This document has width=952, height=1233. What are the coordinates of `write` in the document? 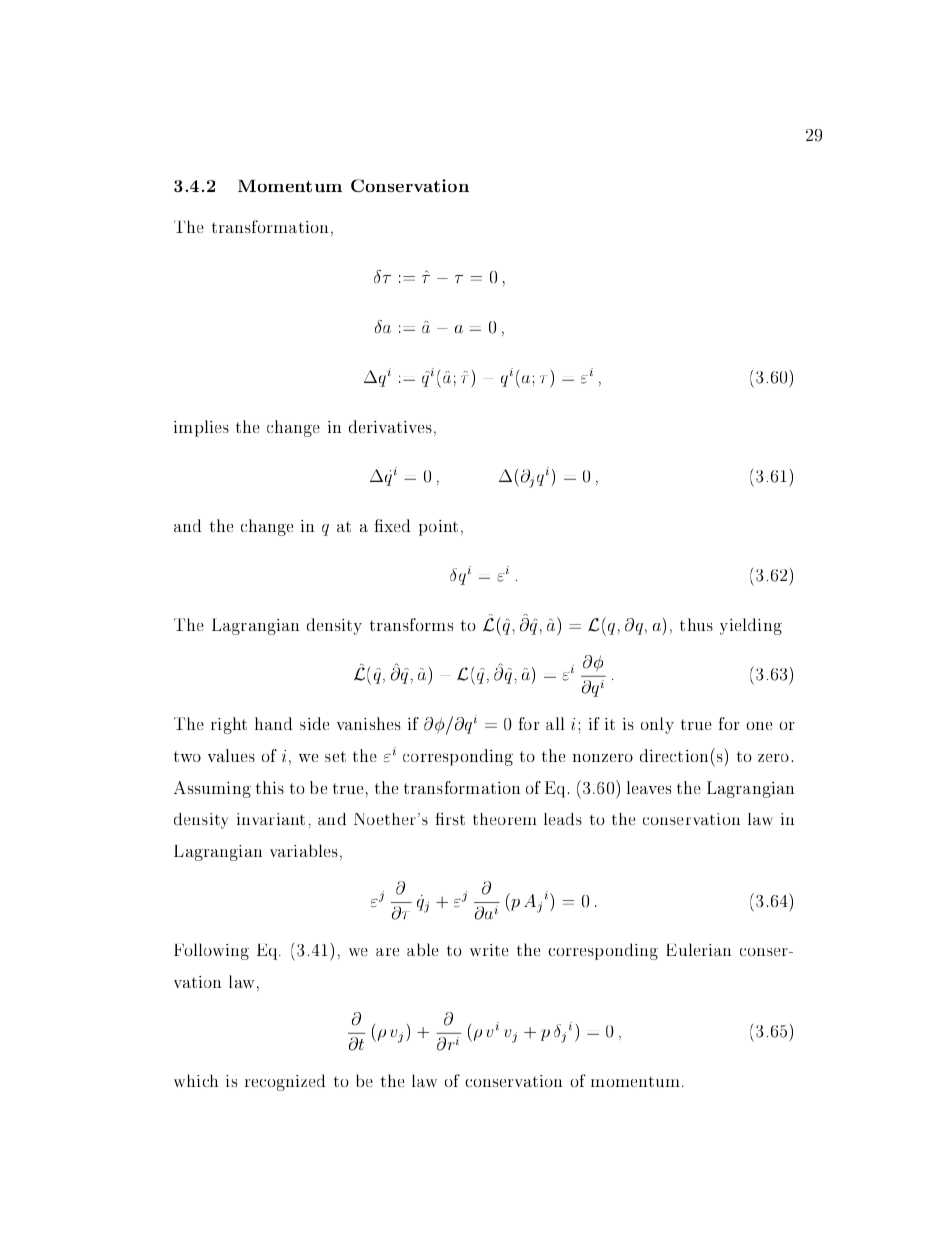 It's located at (489, 950).
